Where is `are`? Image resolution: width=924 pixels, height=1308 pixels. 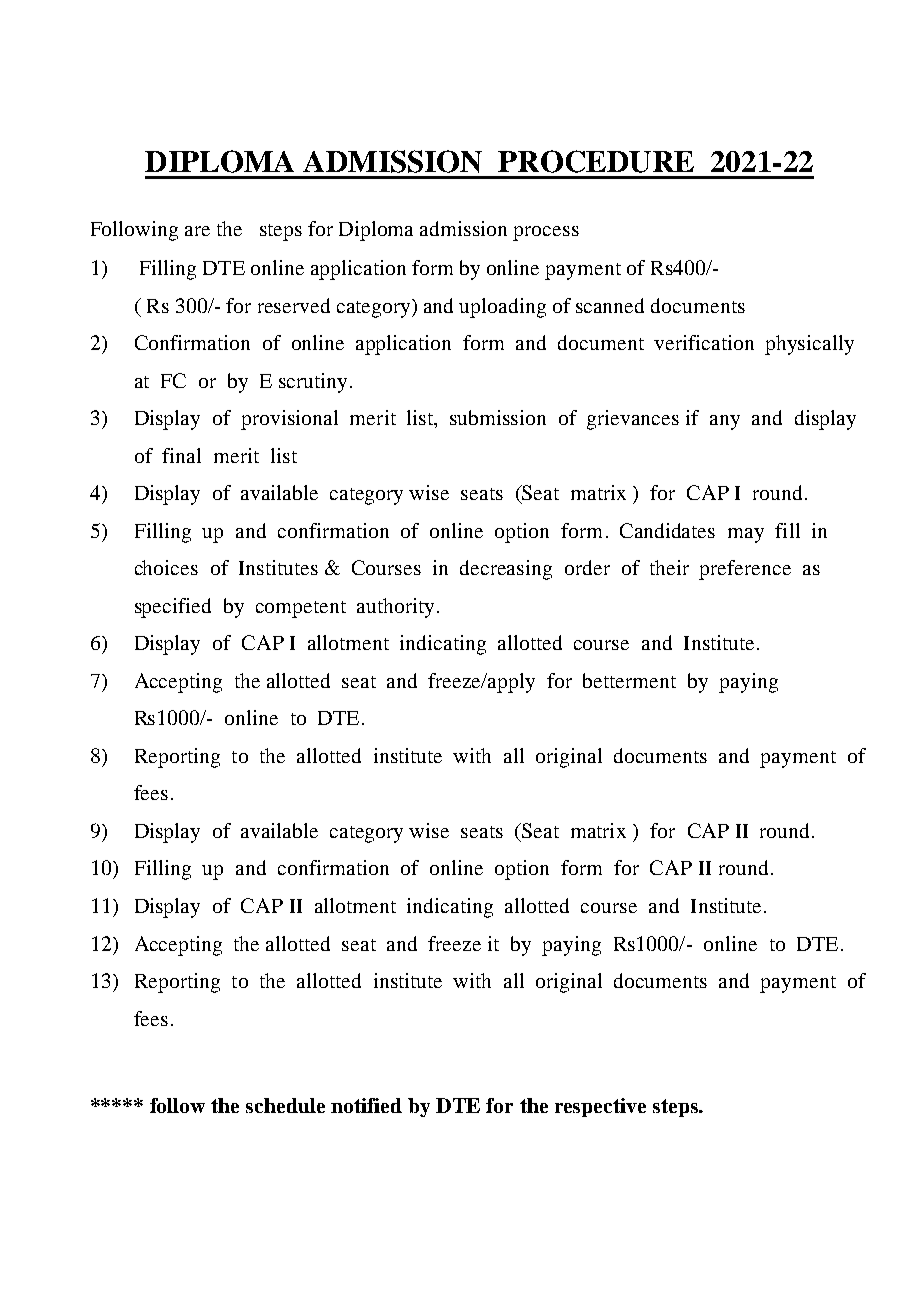
are is located at coordinates (197, 231).
